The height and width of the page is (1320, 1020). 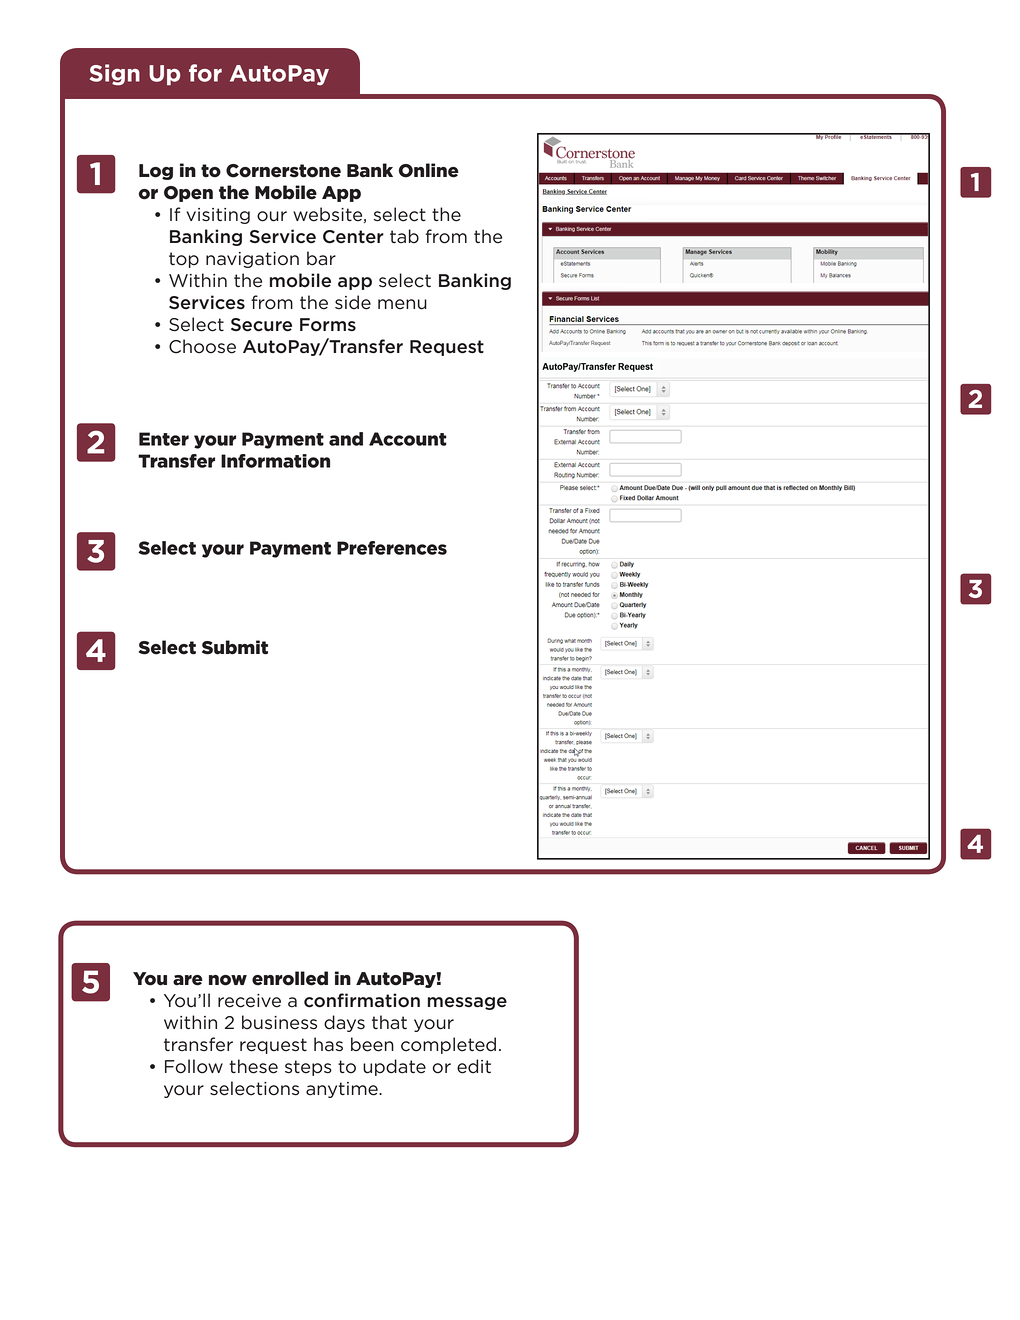 What do you see at coordinates (194, 1066) in the page?
I see `Follow` at bounding box center [194, 1066].
